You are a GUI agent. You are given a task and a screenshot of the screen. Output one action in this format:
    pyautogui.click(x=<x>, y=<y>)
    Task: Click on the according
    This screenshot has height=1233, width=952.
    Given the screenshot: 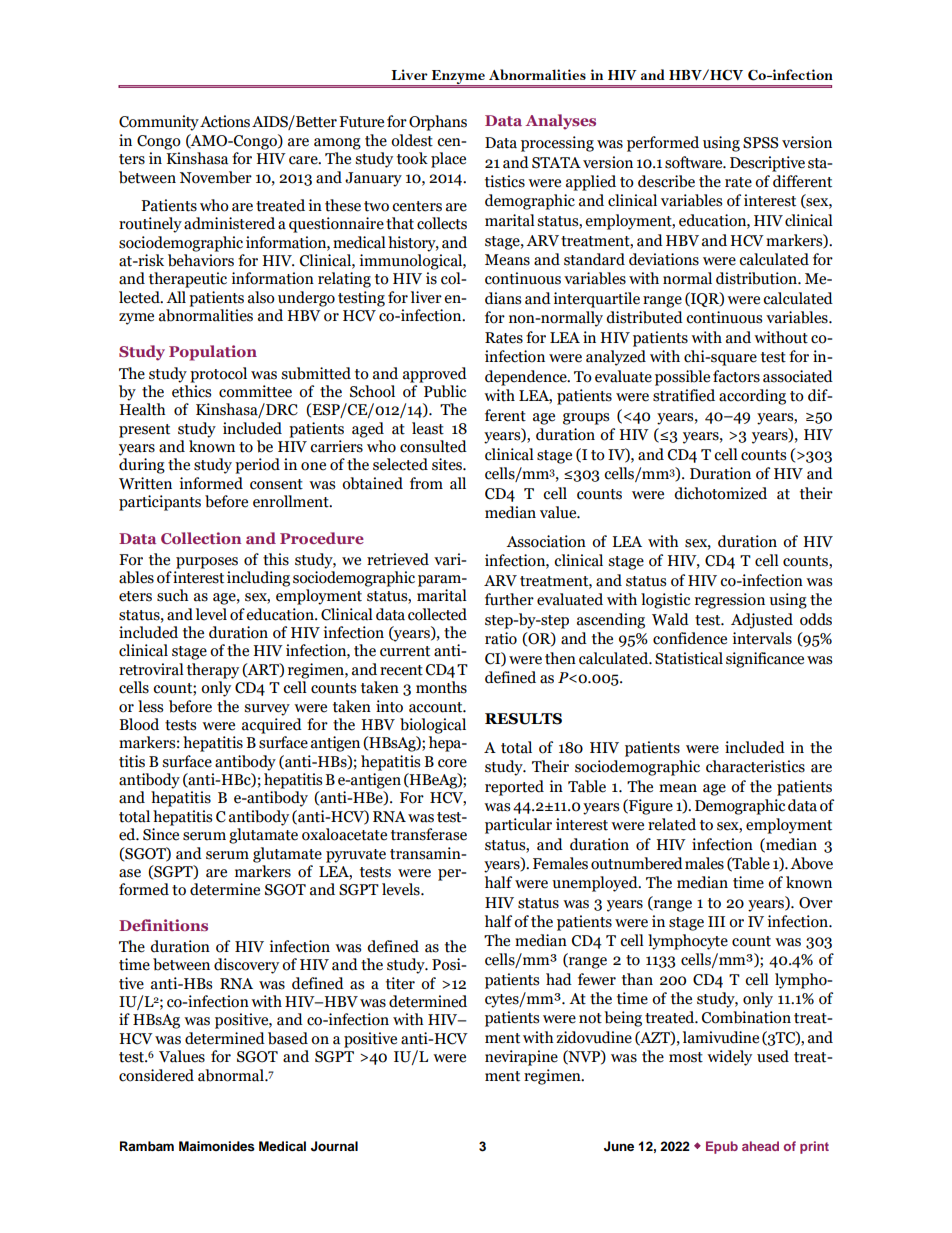 What is the action you would take?
    pyautogui.click(x=752, y=397)
